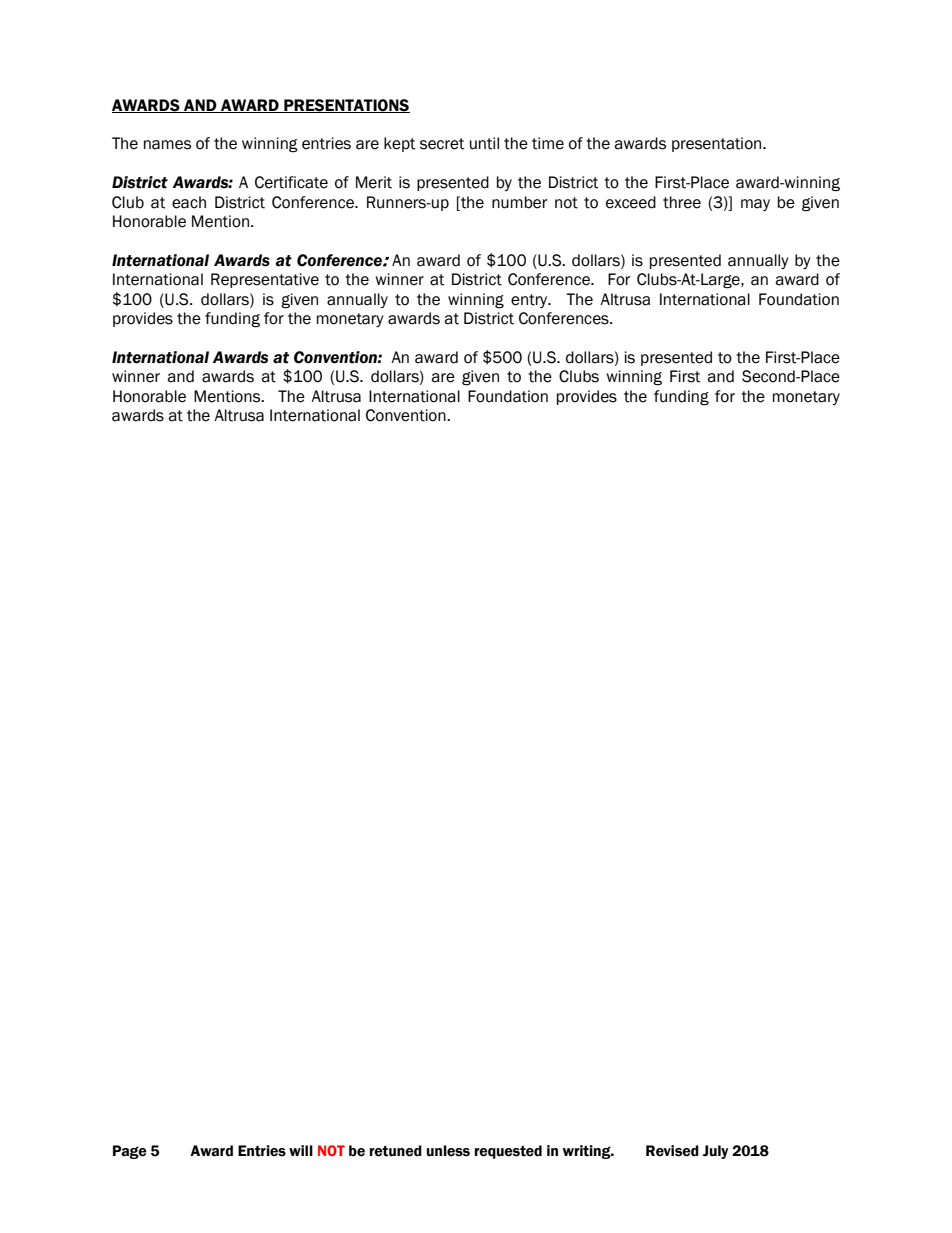  What do you see at coordinates (265, 280) in the page?
I see `Representative` at bounding box center [265, 280].
